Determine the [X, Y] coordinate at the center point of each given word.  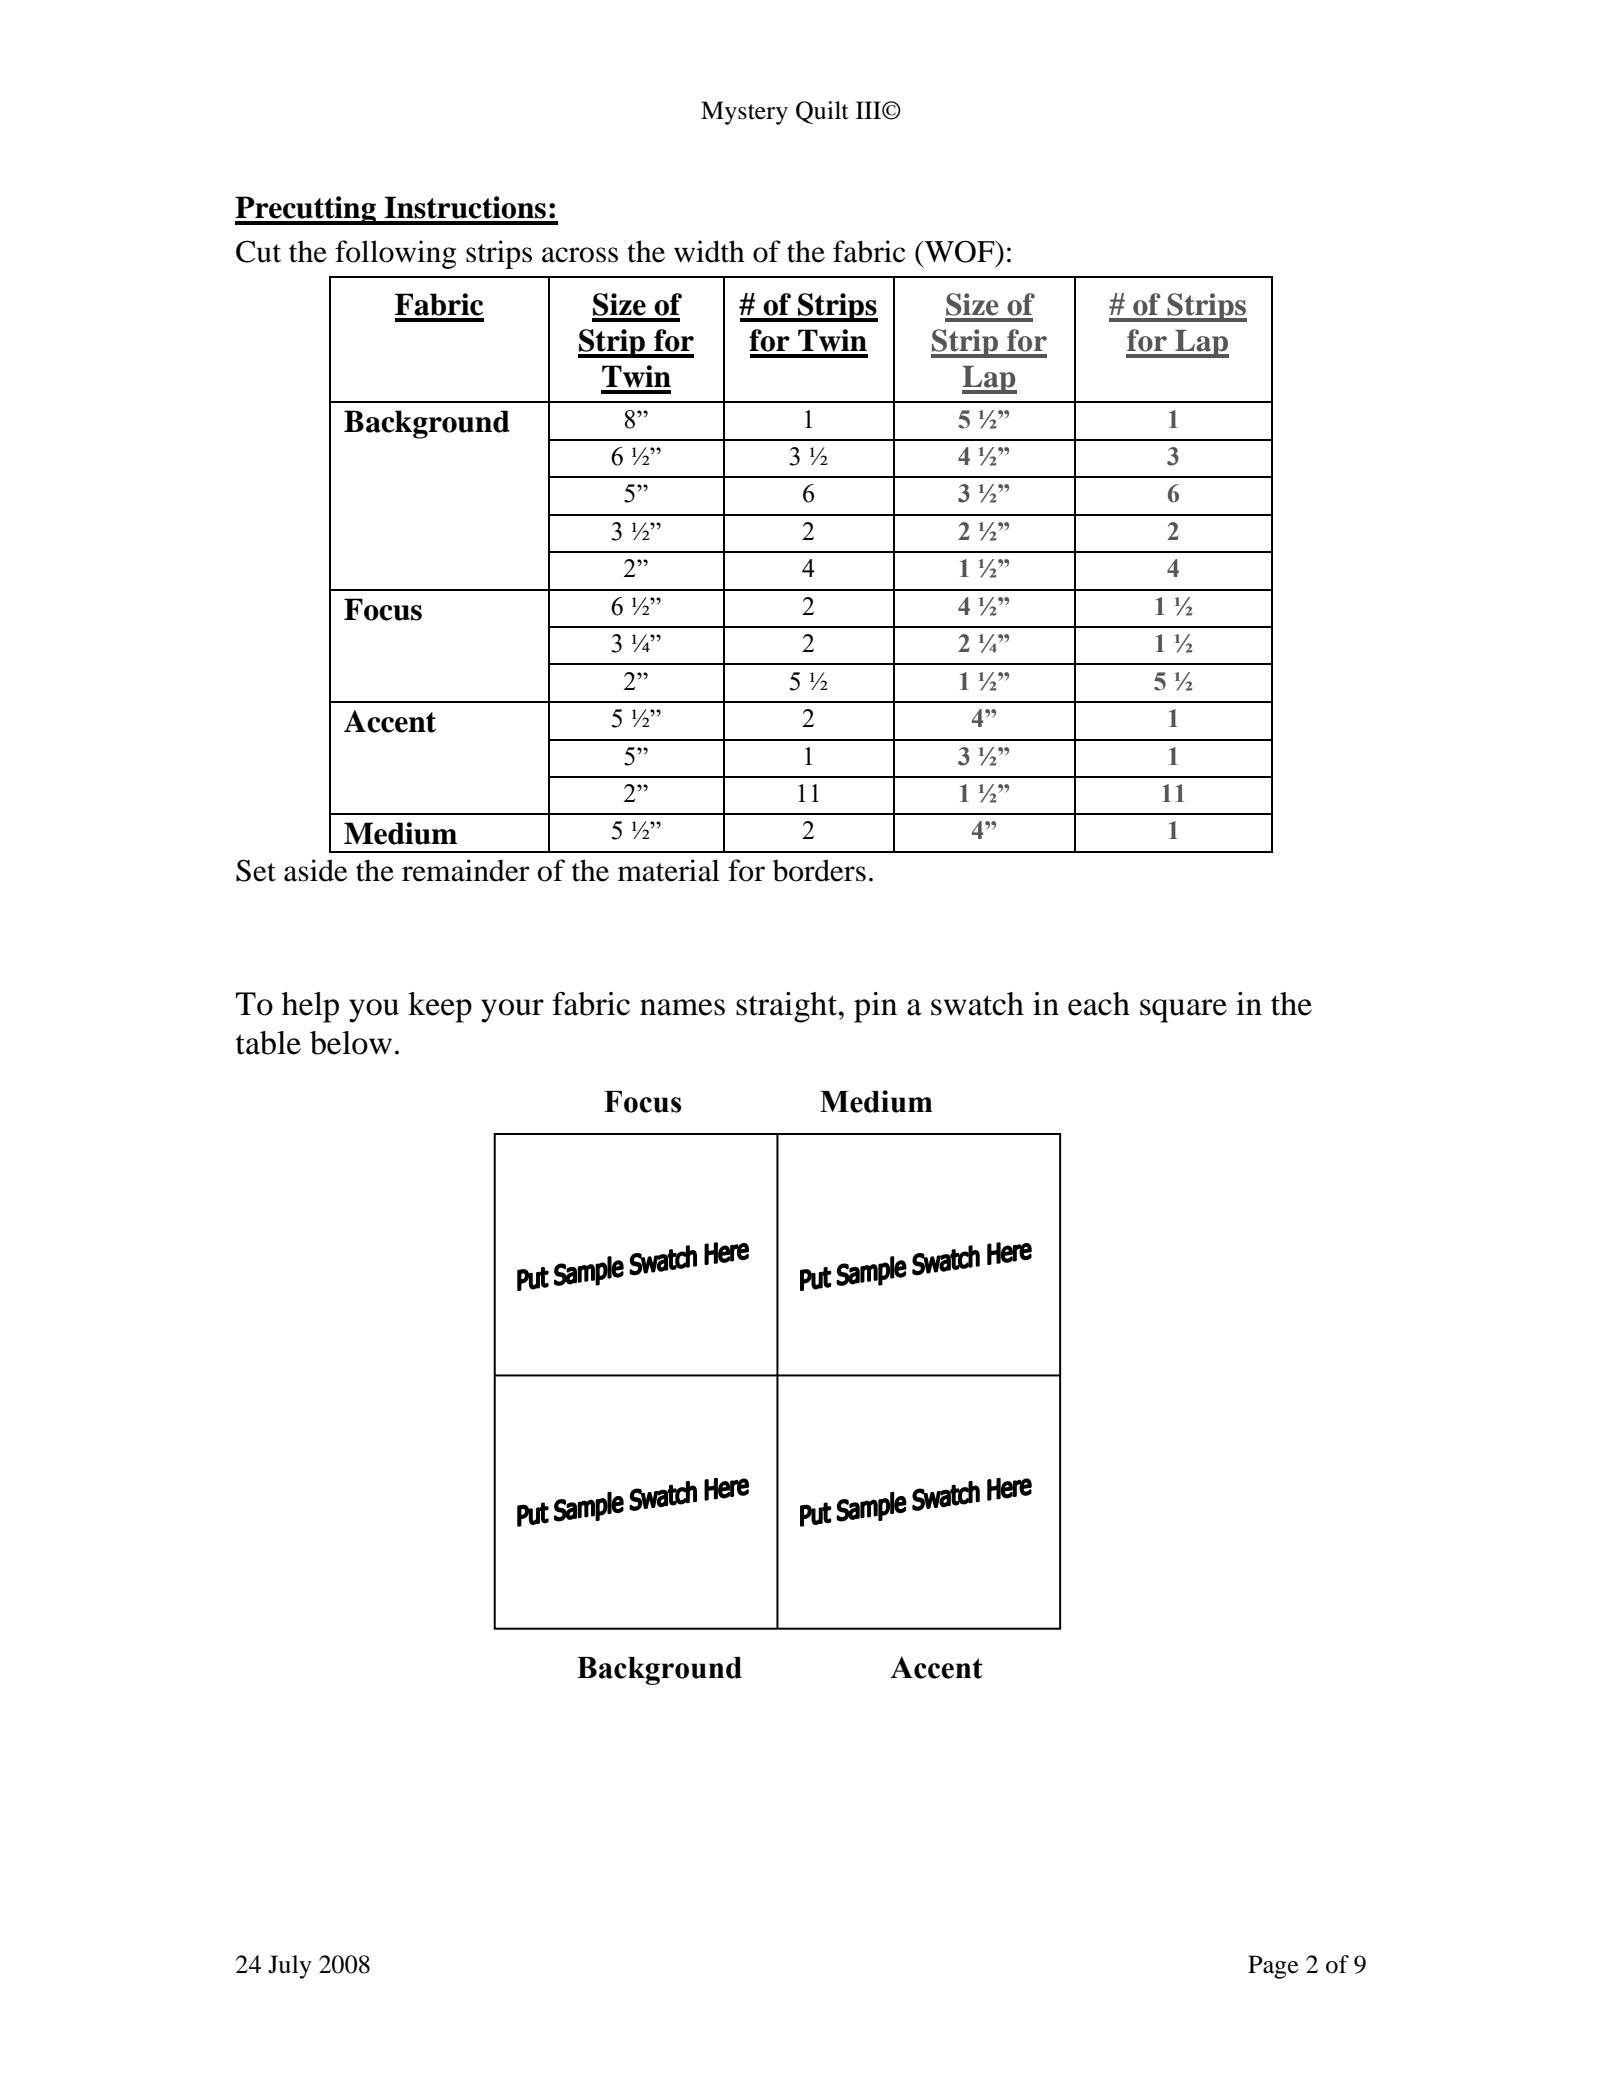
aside [316, 870]
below [351, 1043]
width [709, 251]
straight [788, 1007]
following [395, 254]
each [1099, 1004]
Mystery [744, 113]
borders [819, 870]
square [1183, 1011]
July [290, 1967]
